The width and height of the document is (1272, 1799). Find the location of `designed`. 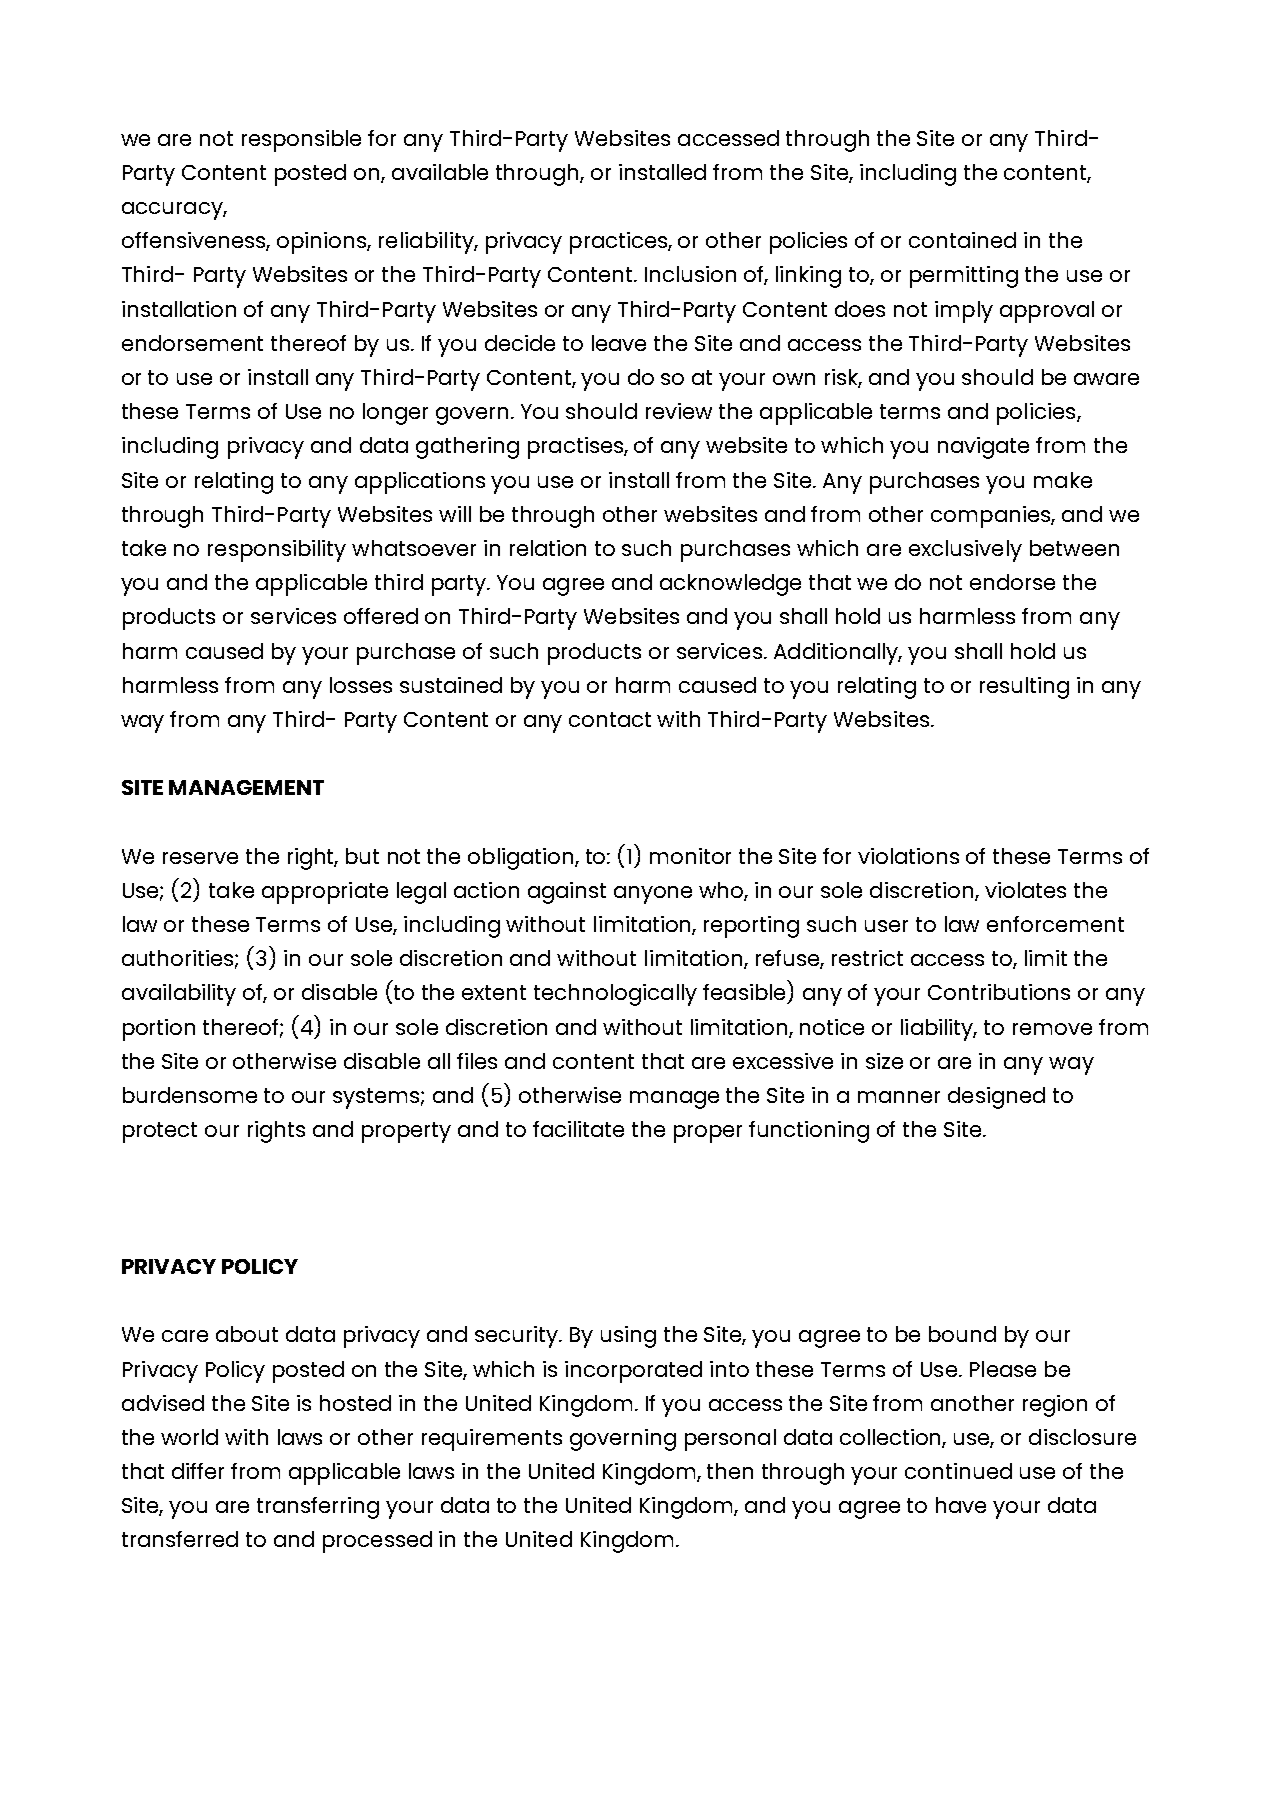

designed is located at coordinates (996, 1098).
